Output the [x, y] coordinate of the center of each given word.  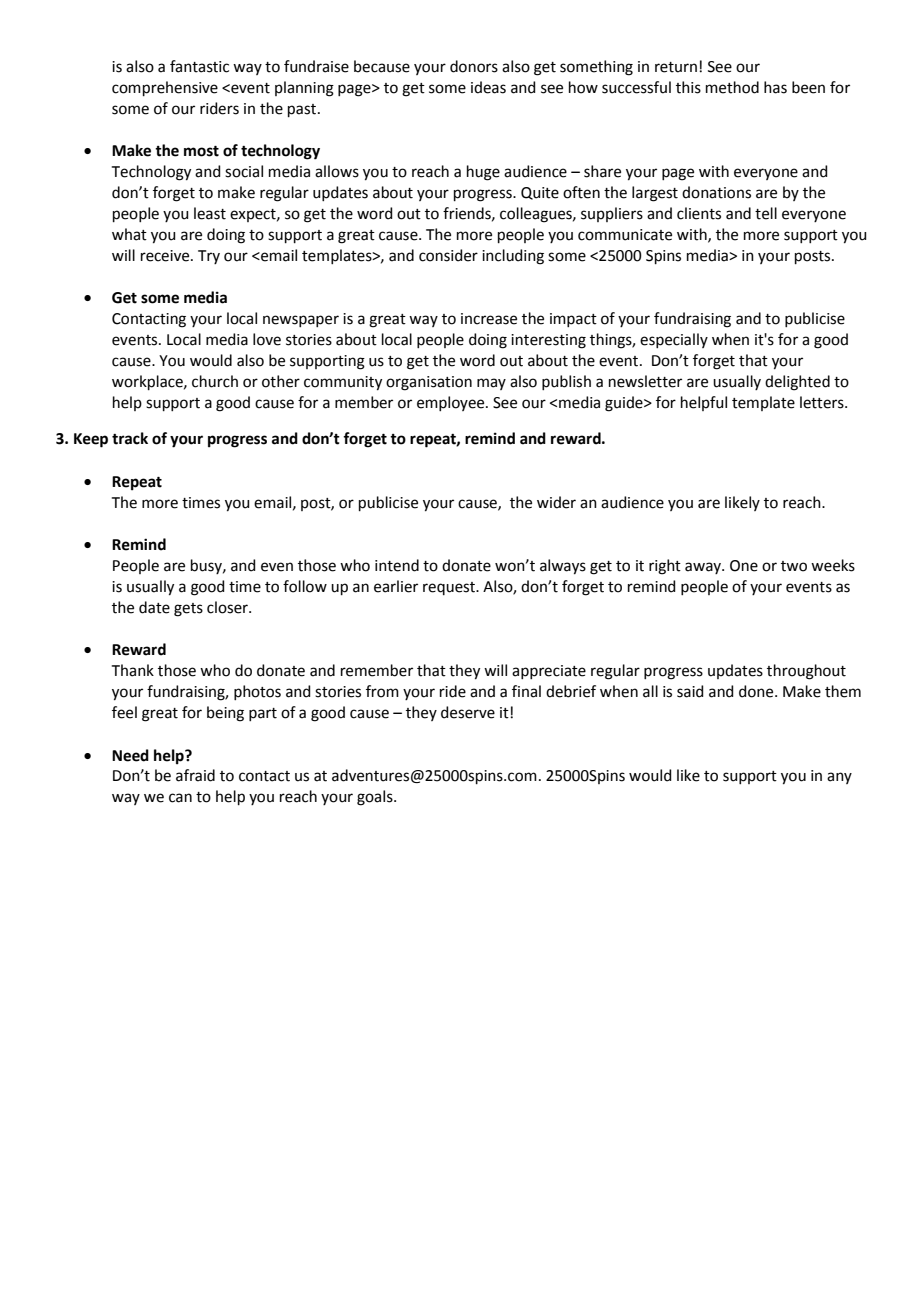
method [732, 87]
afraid [195, 775]
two [794, 566]
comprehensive [165, 88]
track [130, 438]
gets [188, 610]
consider [448, 255]
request [450, 588]
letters [823, 402]
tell [766, 213]
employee [452, 403]
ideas [488, 87]
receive [166, 256]
